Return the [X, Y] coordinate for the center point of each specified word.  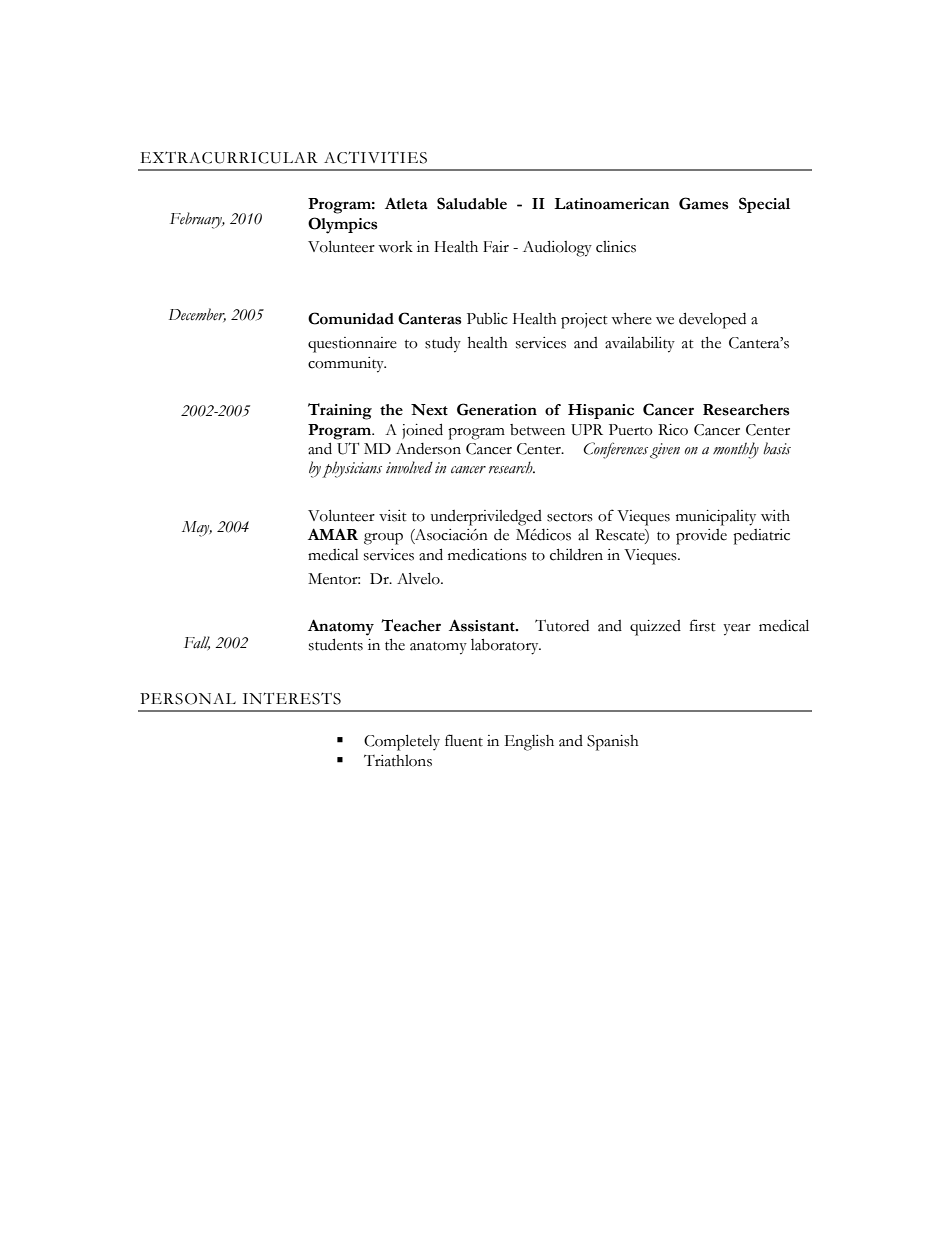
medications [487, 554]
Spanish [613, 743]
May [197, 529]
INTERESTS [292, 698]
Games [703, 203]
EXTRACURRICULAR [229, 157]
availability [640, 344]
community [347, 365]
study [443, 344]
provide [701, 537]
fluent [464, 740]
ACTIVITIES [375, 157]
